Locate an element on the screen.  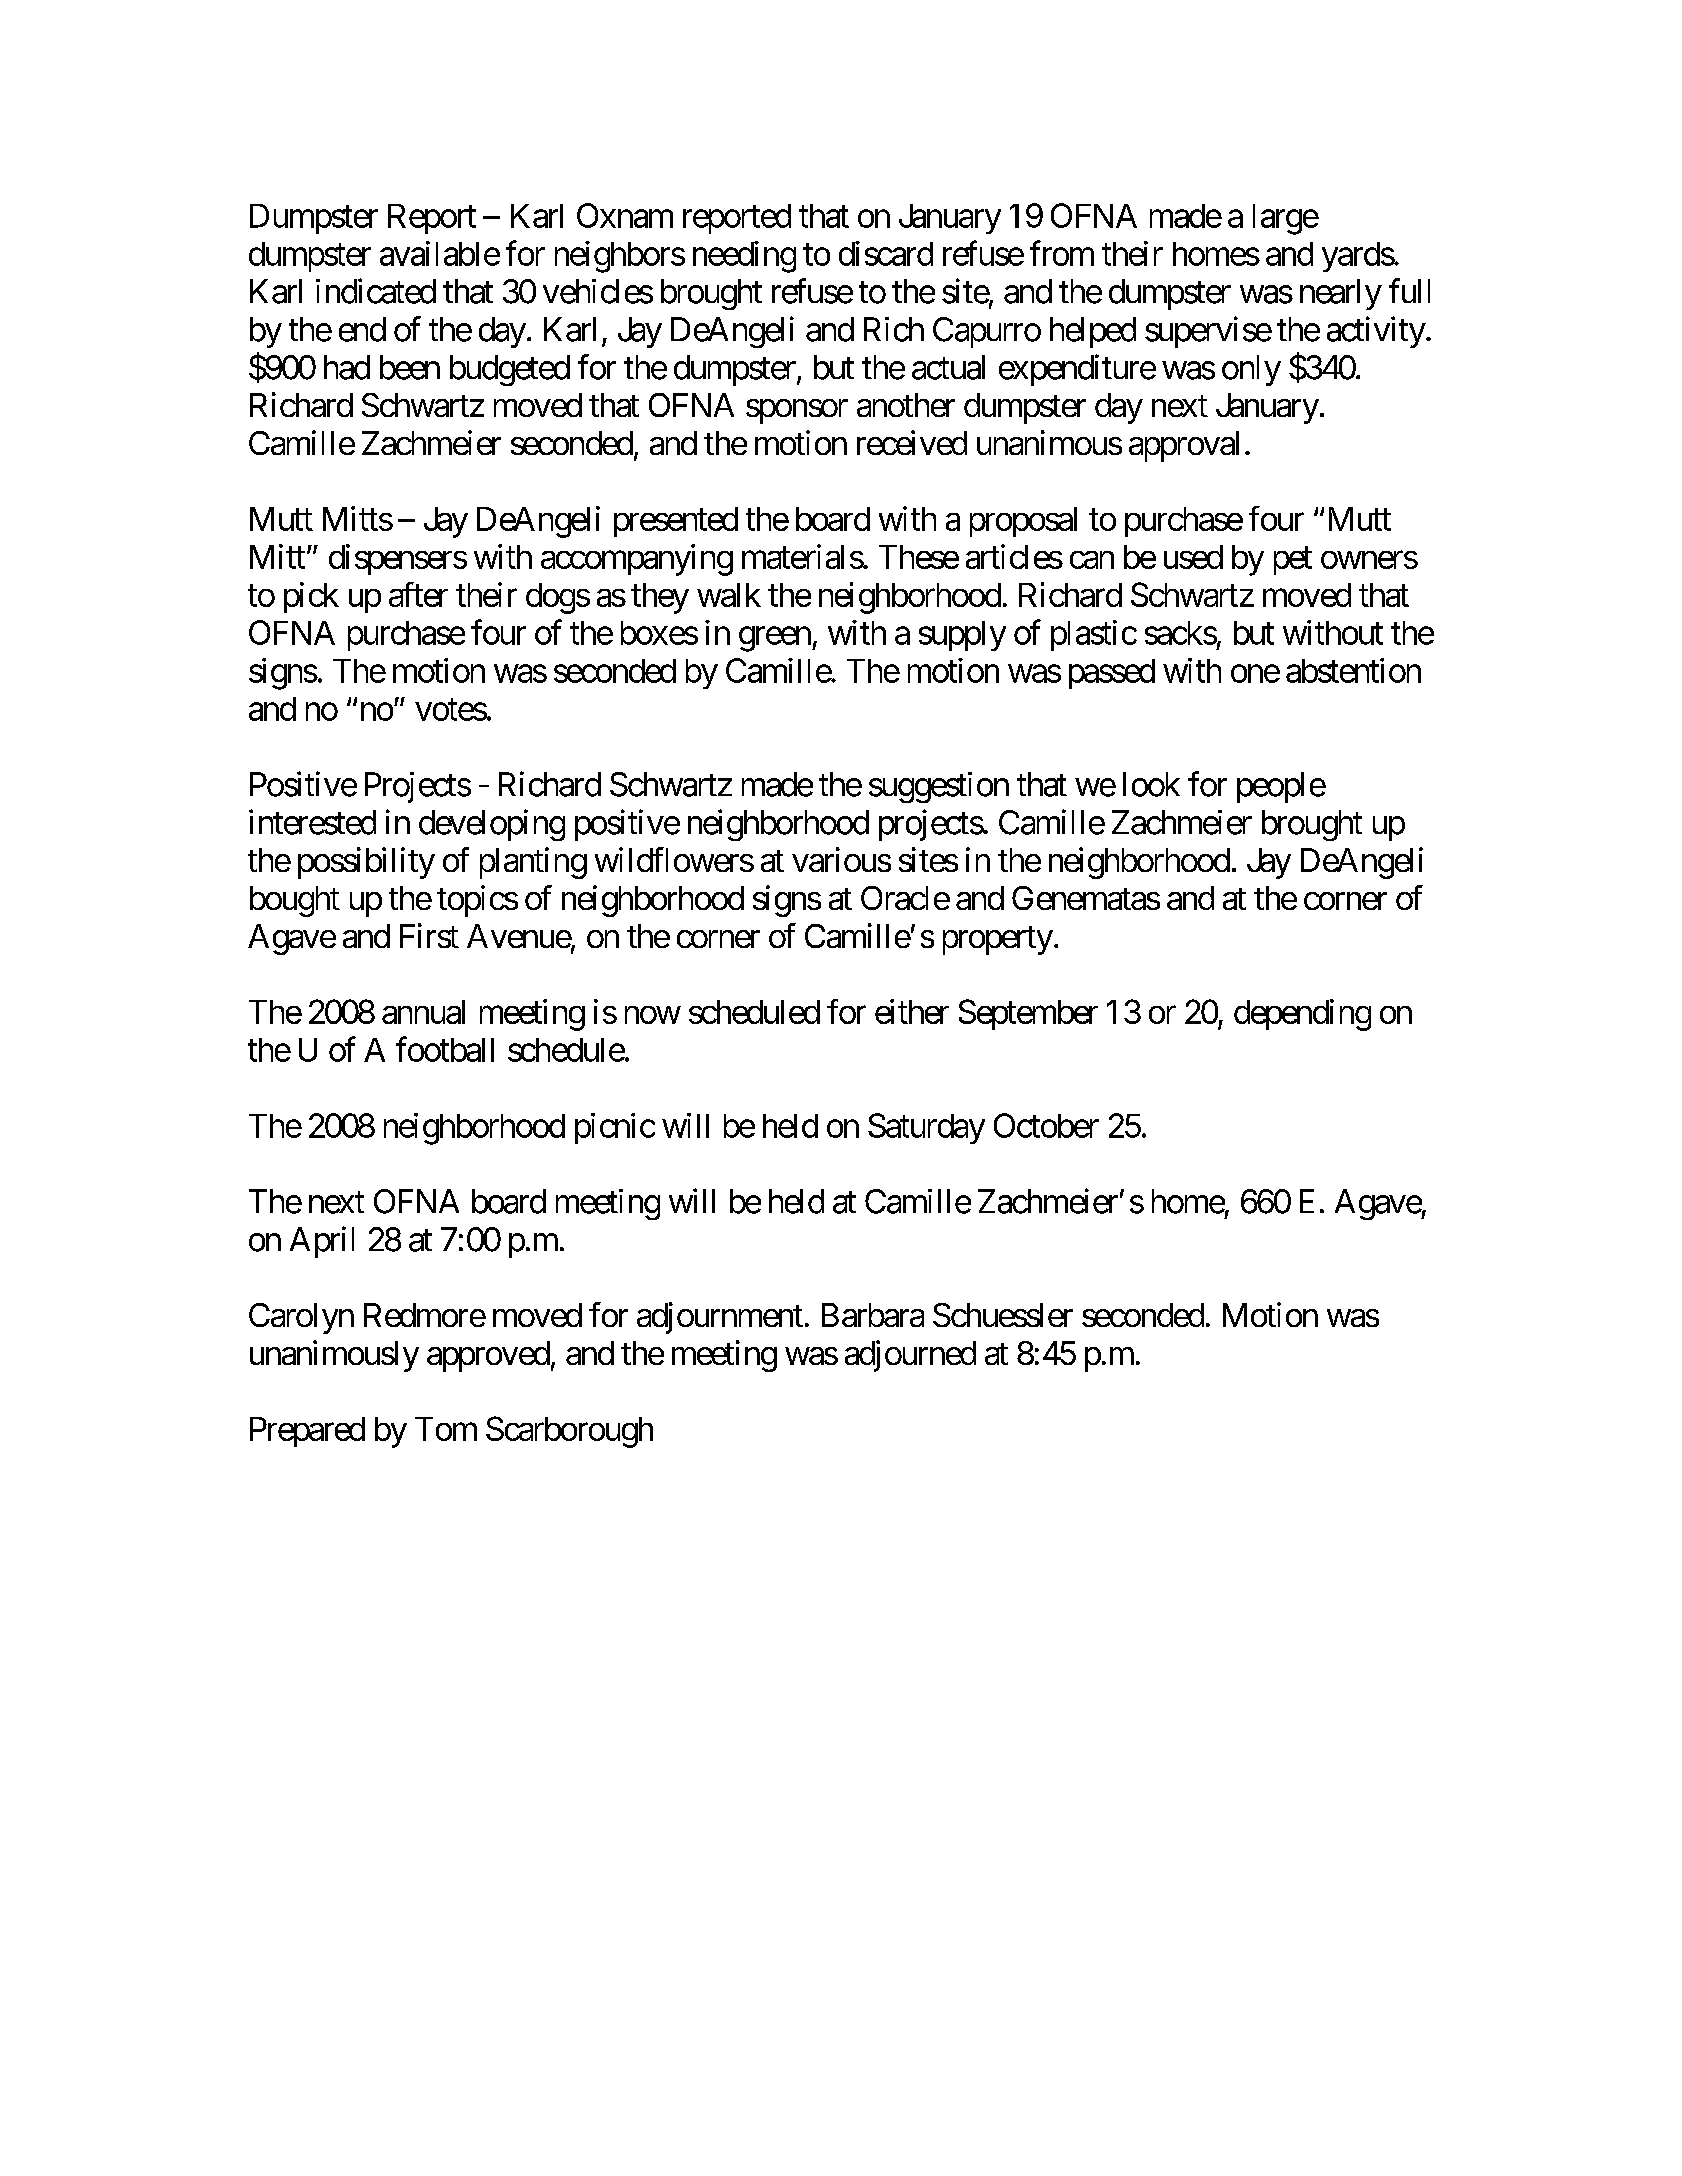
after is located at coordinates (418, 594).
